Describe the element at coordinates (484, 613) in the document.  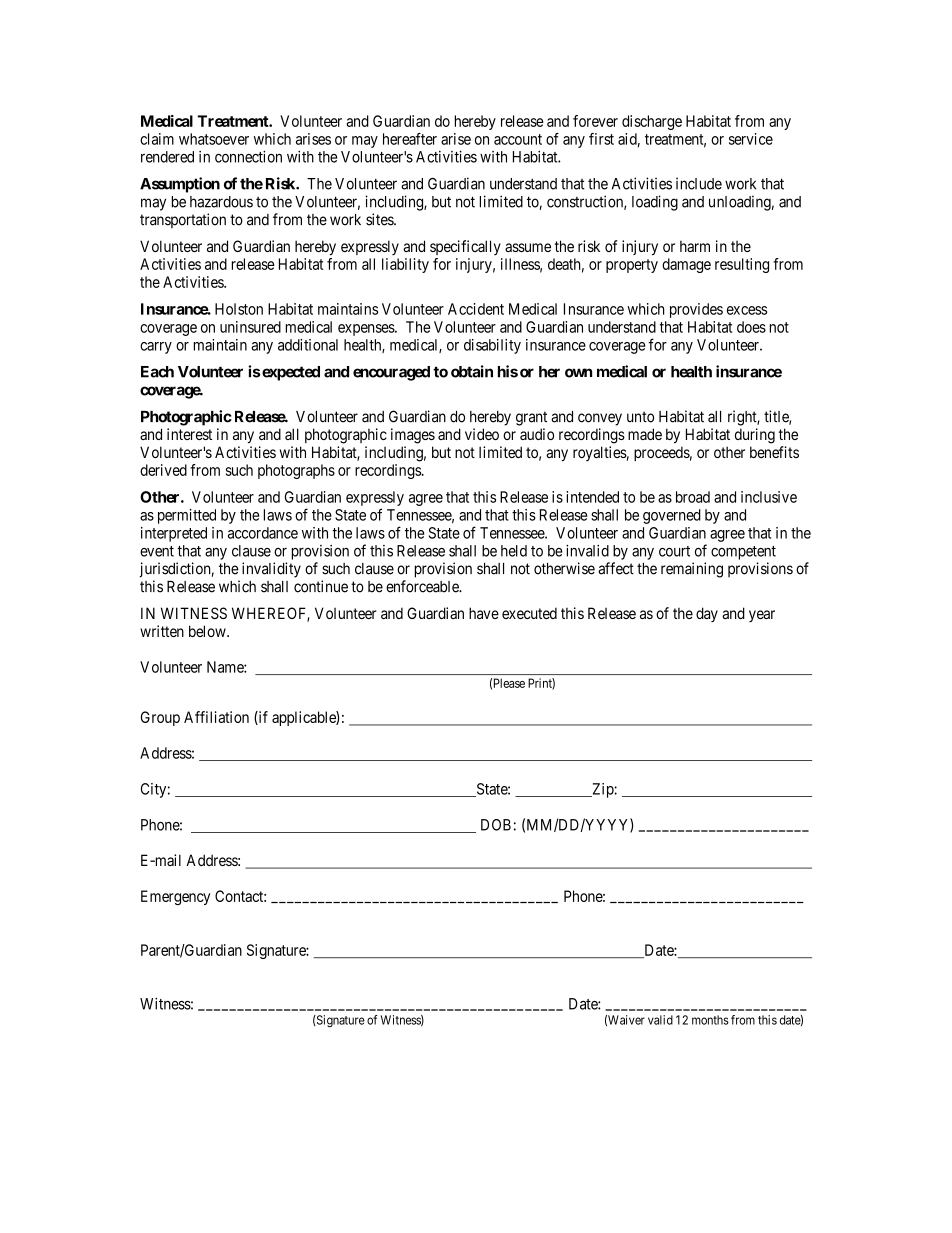
I see `have` at that location.
